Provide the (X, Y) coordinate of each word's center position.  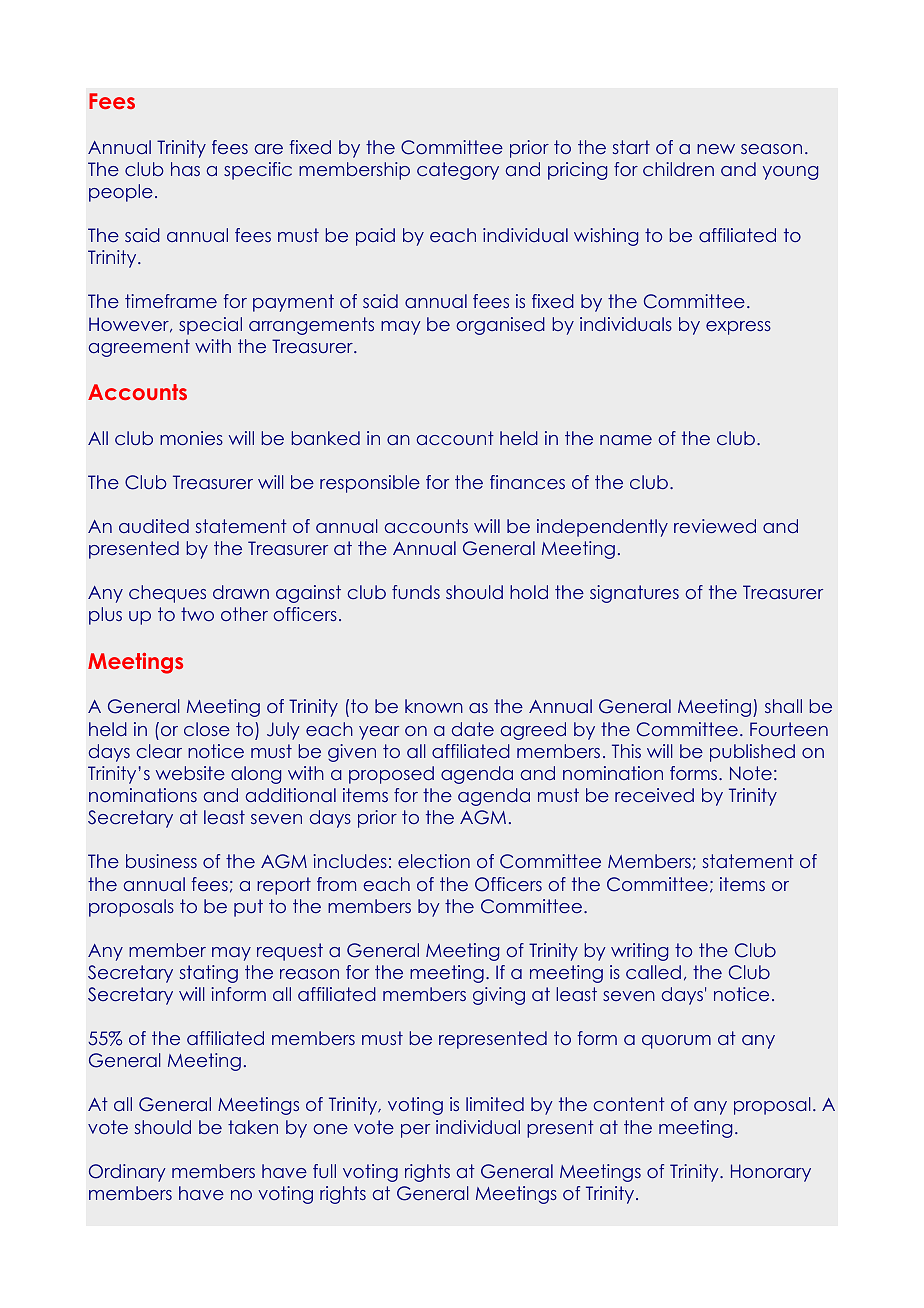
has (185, 169)
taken (253, 1127)
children (678, 169)
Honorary (771, 1173)
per (415, 1131)
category (458, 171)
